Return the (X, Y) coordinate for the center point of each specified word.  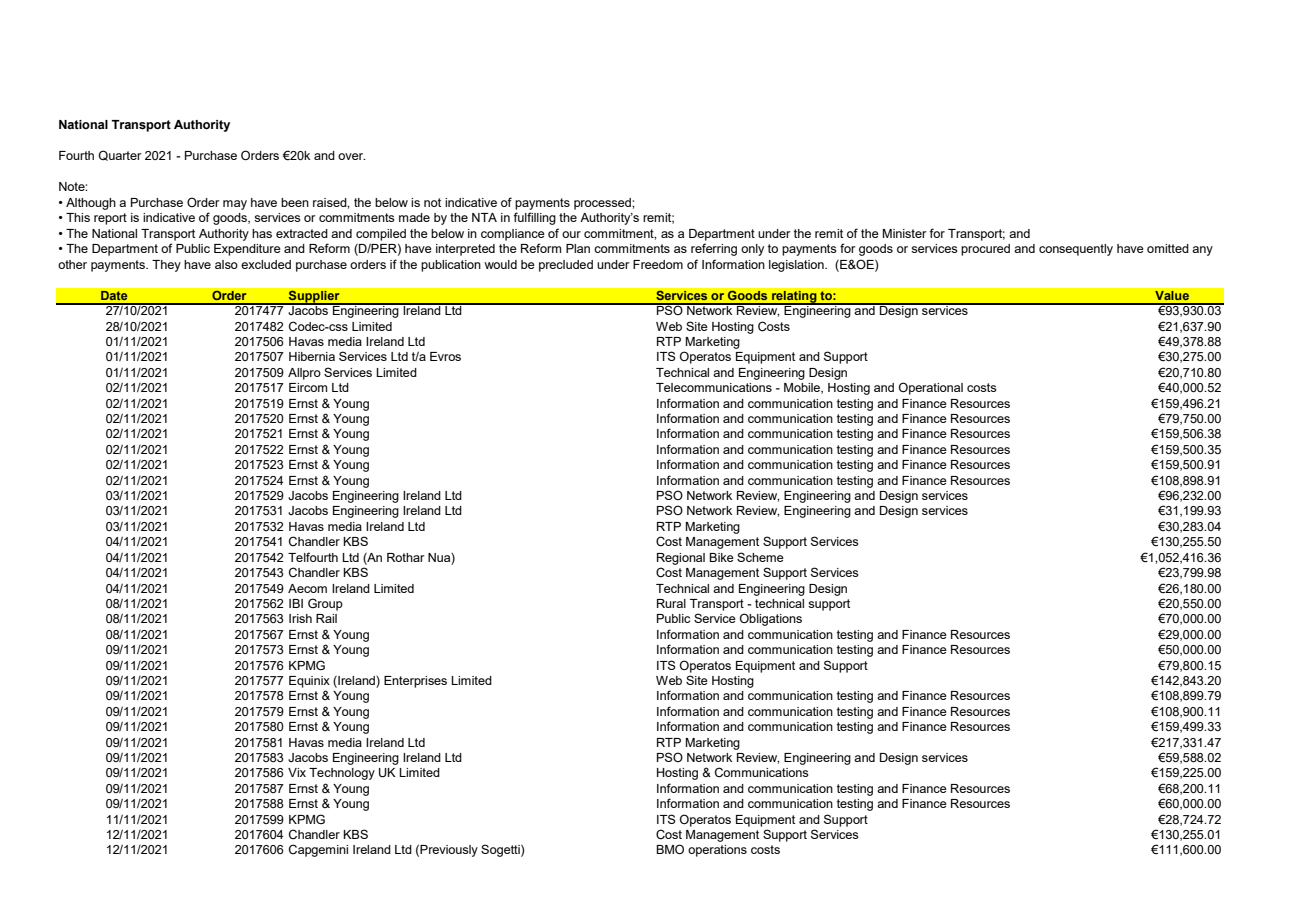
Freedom (658, 264)
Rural (671, 603)
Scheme (760, 557)
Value (1172, 295)
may (235, 205)
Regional (681, 559)
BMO (670, 849)
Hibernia (312, 356)
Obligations (771, 619)
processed (603, 204)
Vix (297, 772)
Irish (300, 618)
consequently (1076, 250)
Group (325, 604)
